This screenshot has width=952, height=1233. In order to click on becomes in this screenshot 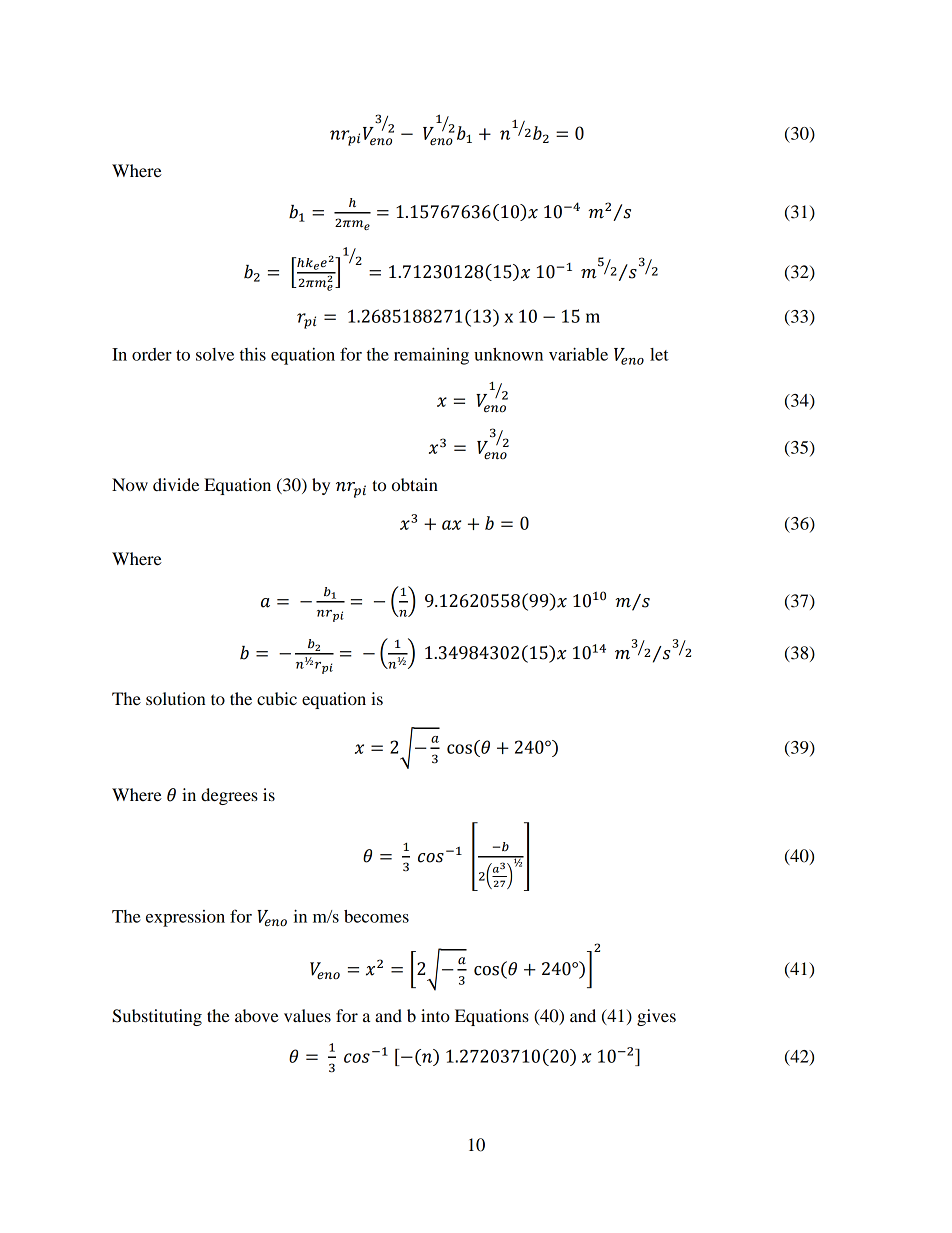, I will do `click(376, 916)`.
